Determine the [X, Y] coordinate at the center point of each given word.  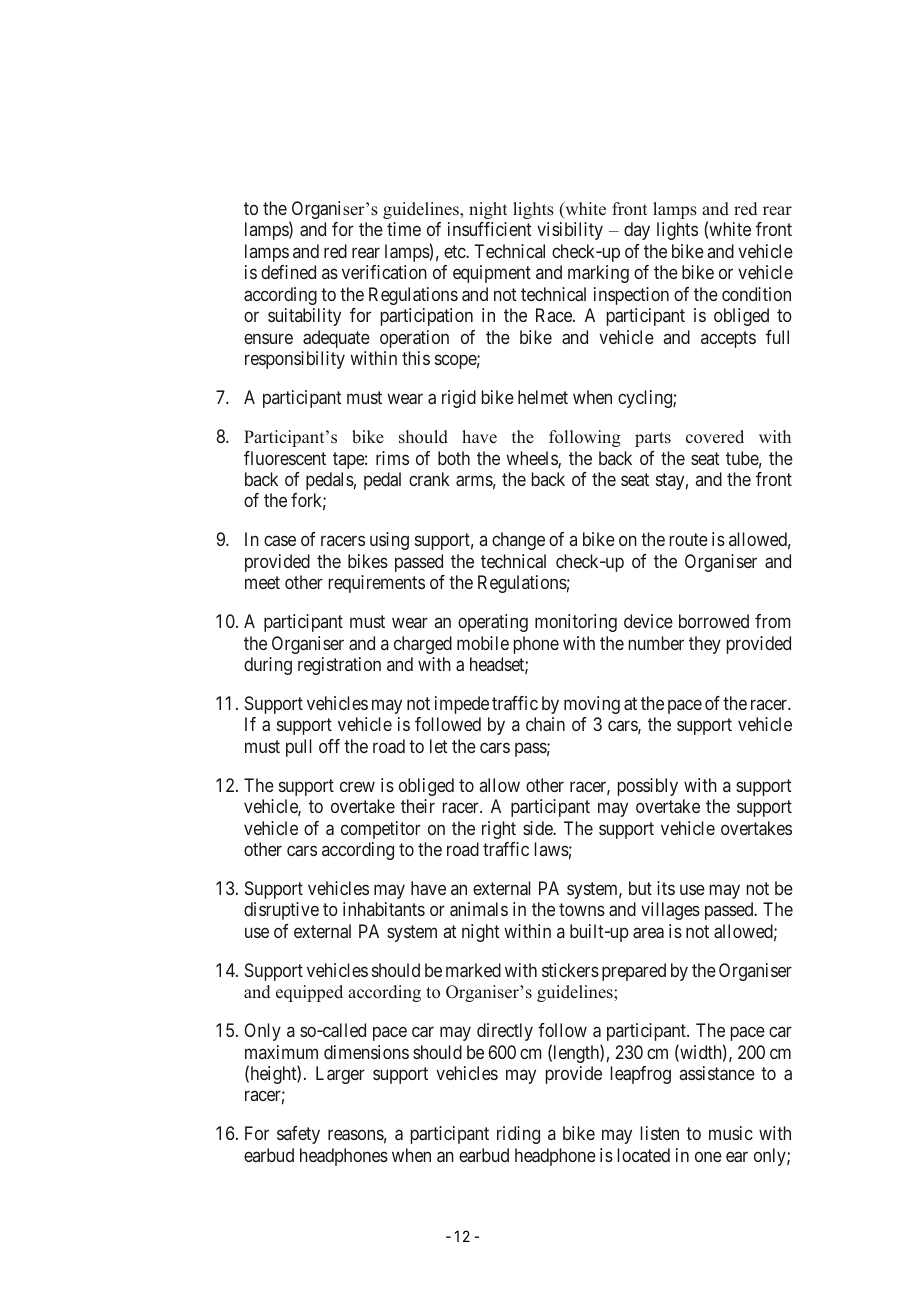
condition [756, 294]
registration [339, 666]
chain [545, 724]
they [705, 645]
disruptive [281, 911]
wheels [532, 459]
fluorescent [285, 458]
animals [479, 909]
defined [288, 272]
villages [670, 911]
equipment [492, 274]
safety [298, 1135]
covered [715, 437]
